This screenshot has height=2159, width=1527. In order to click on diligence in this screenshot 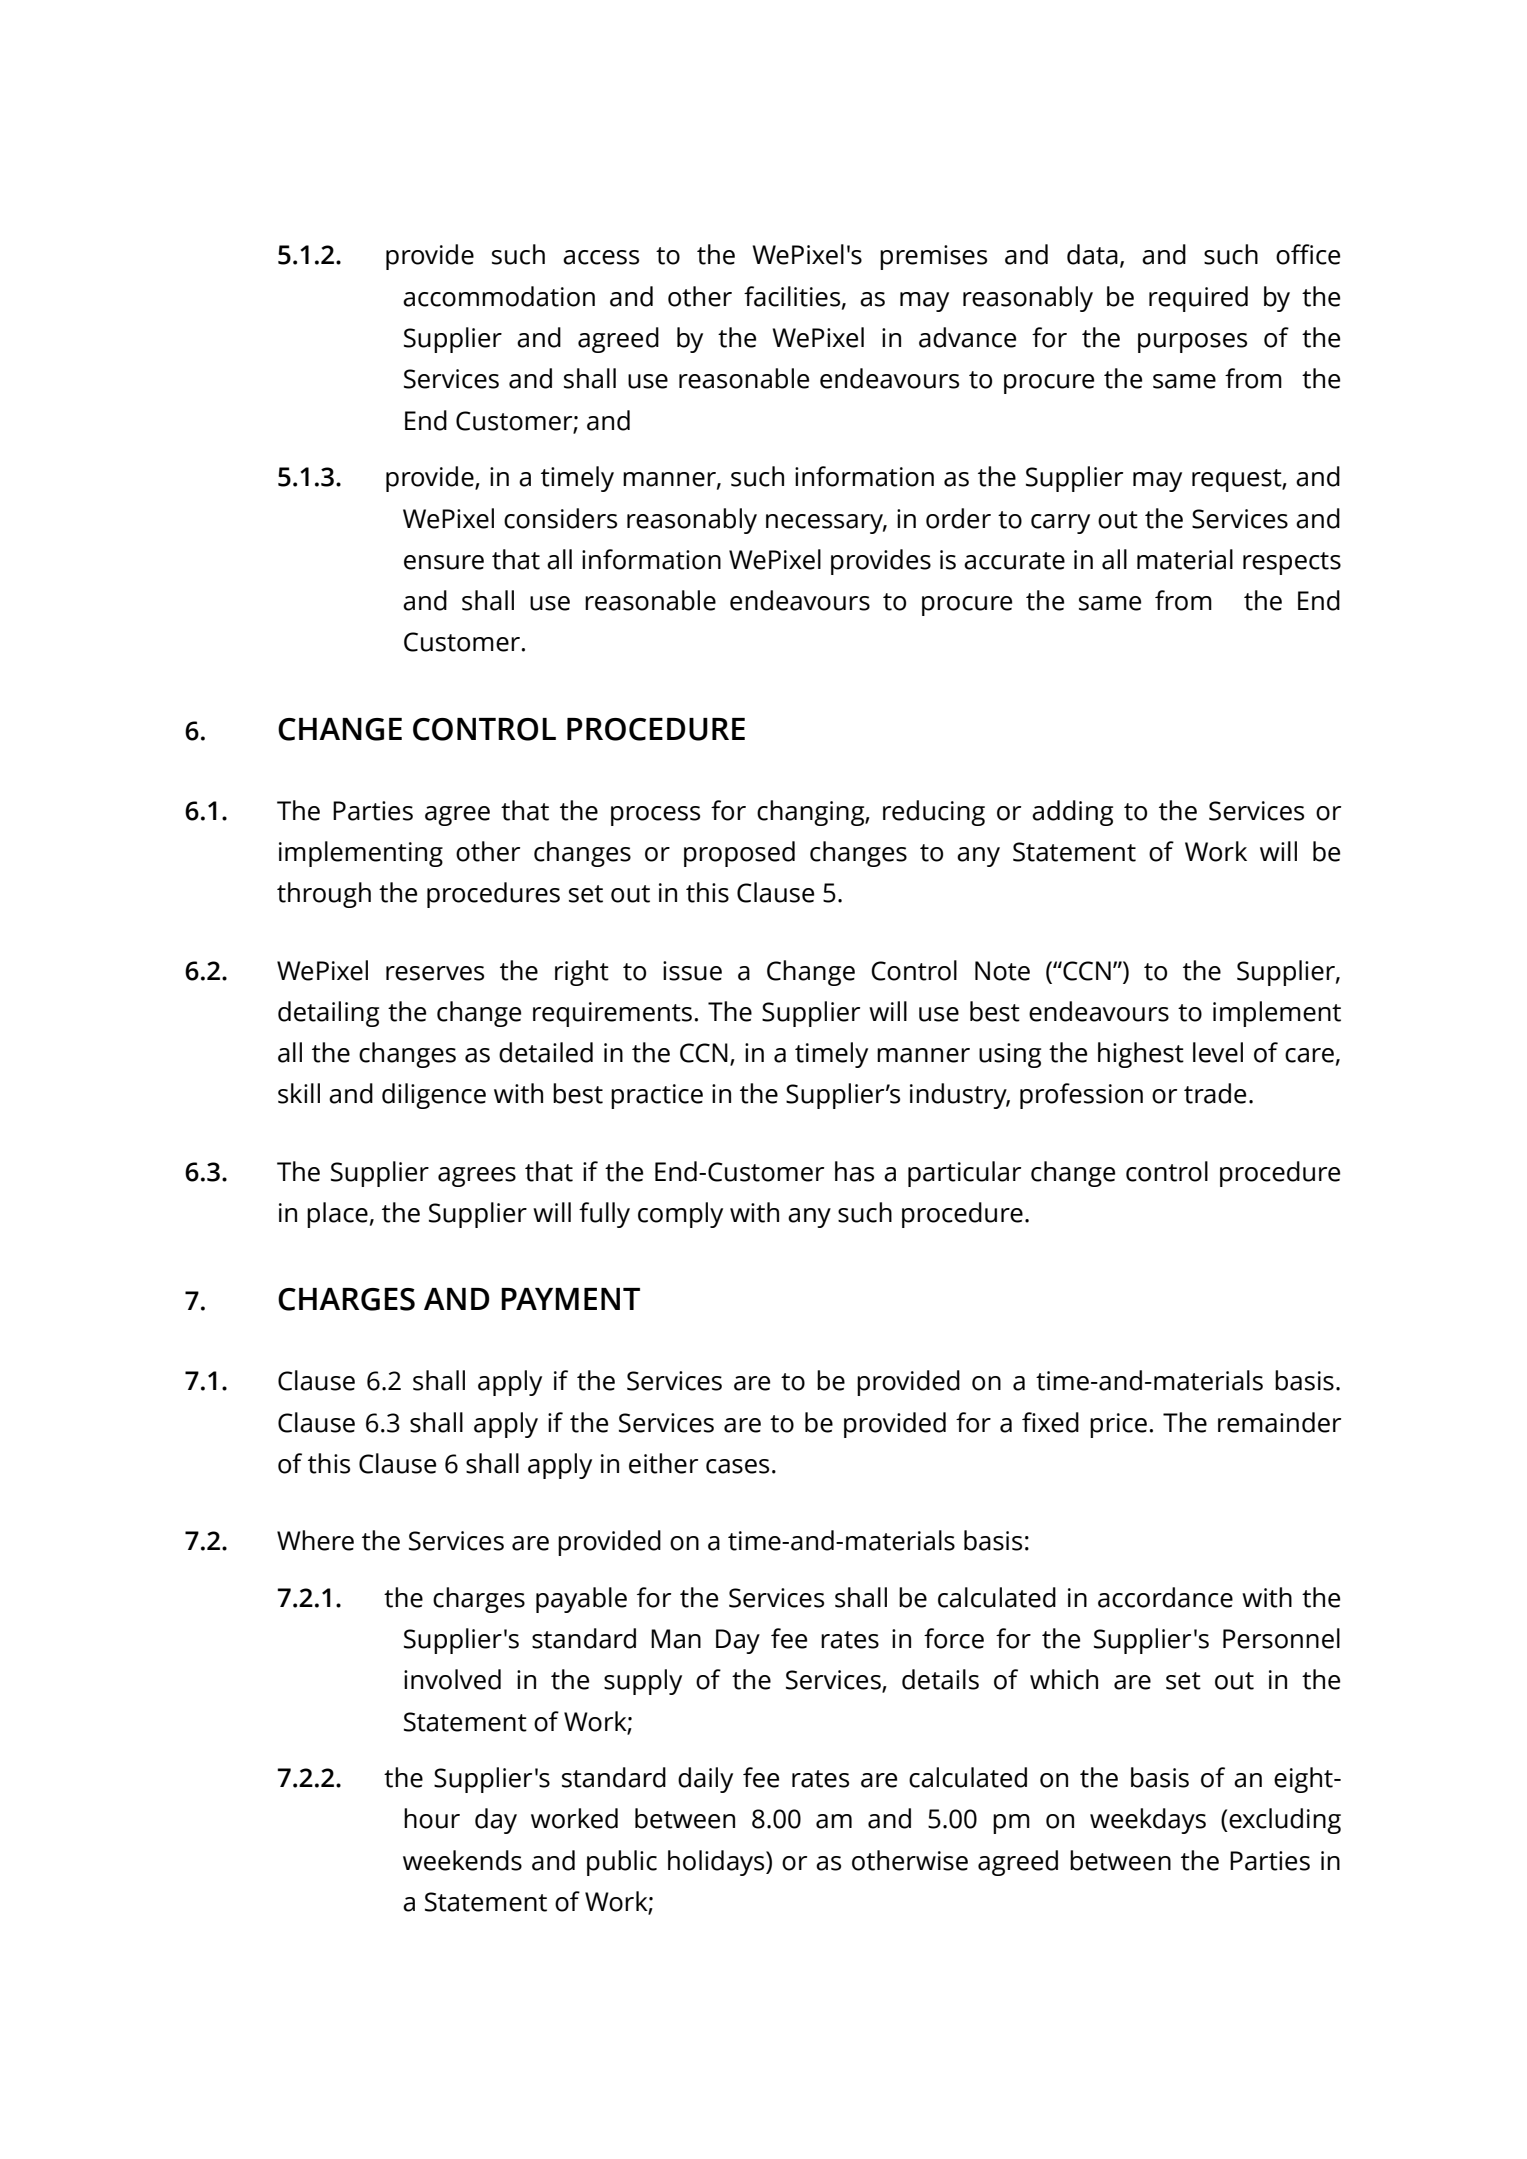, I will do `click(434, 1096)`.
